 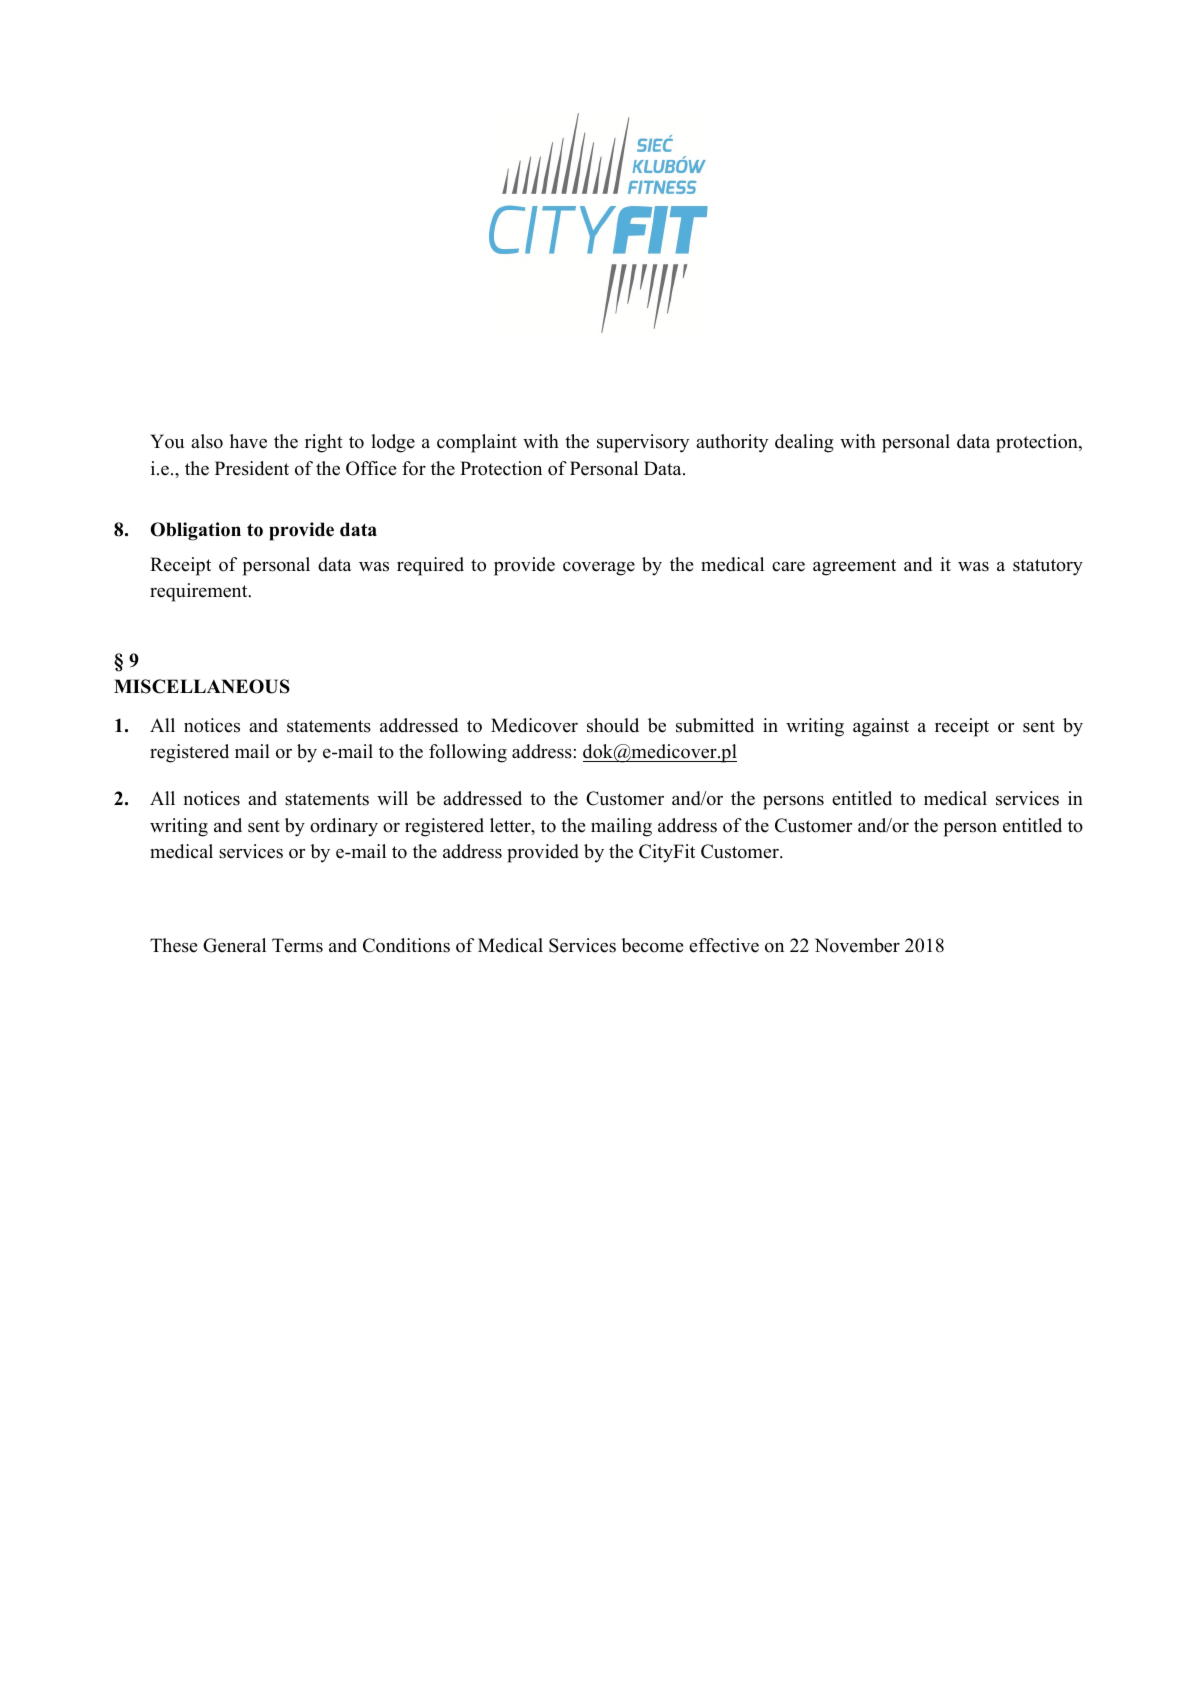 I want to click on against, so click(x=881, y=727).
